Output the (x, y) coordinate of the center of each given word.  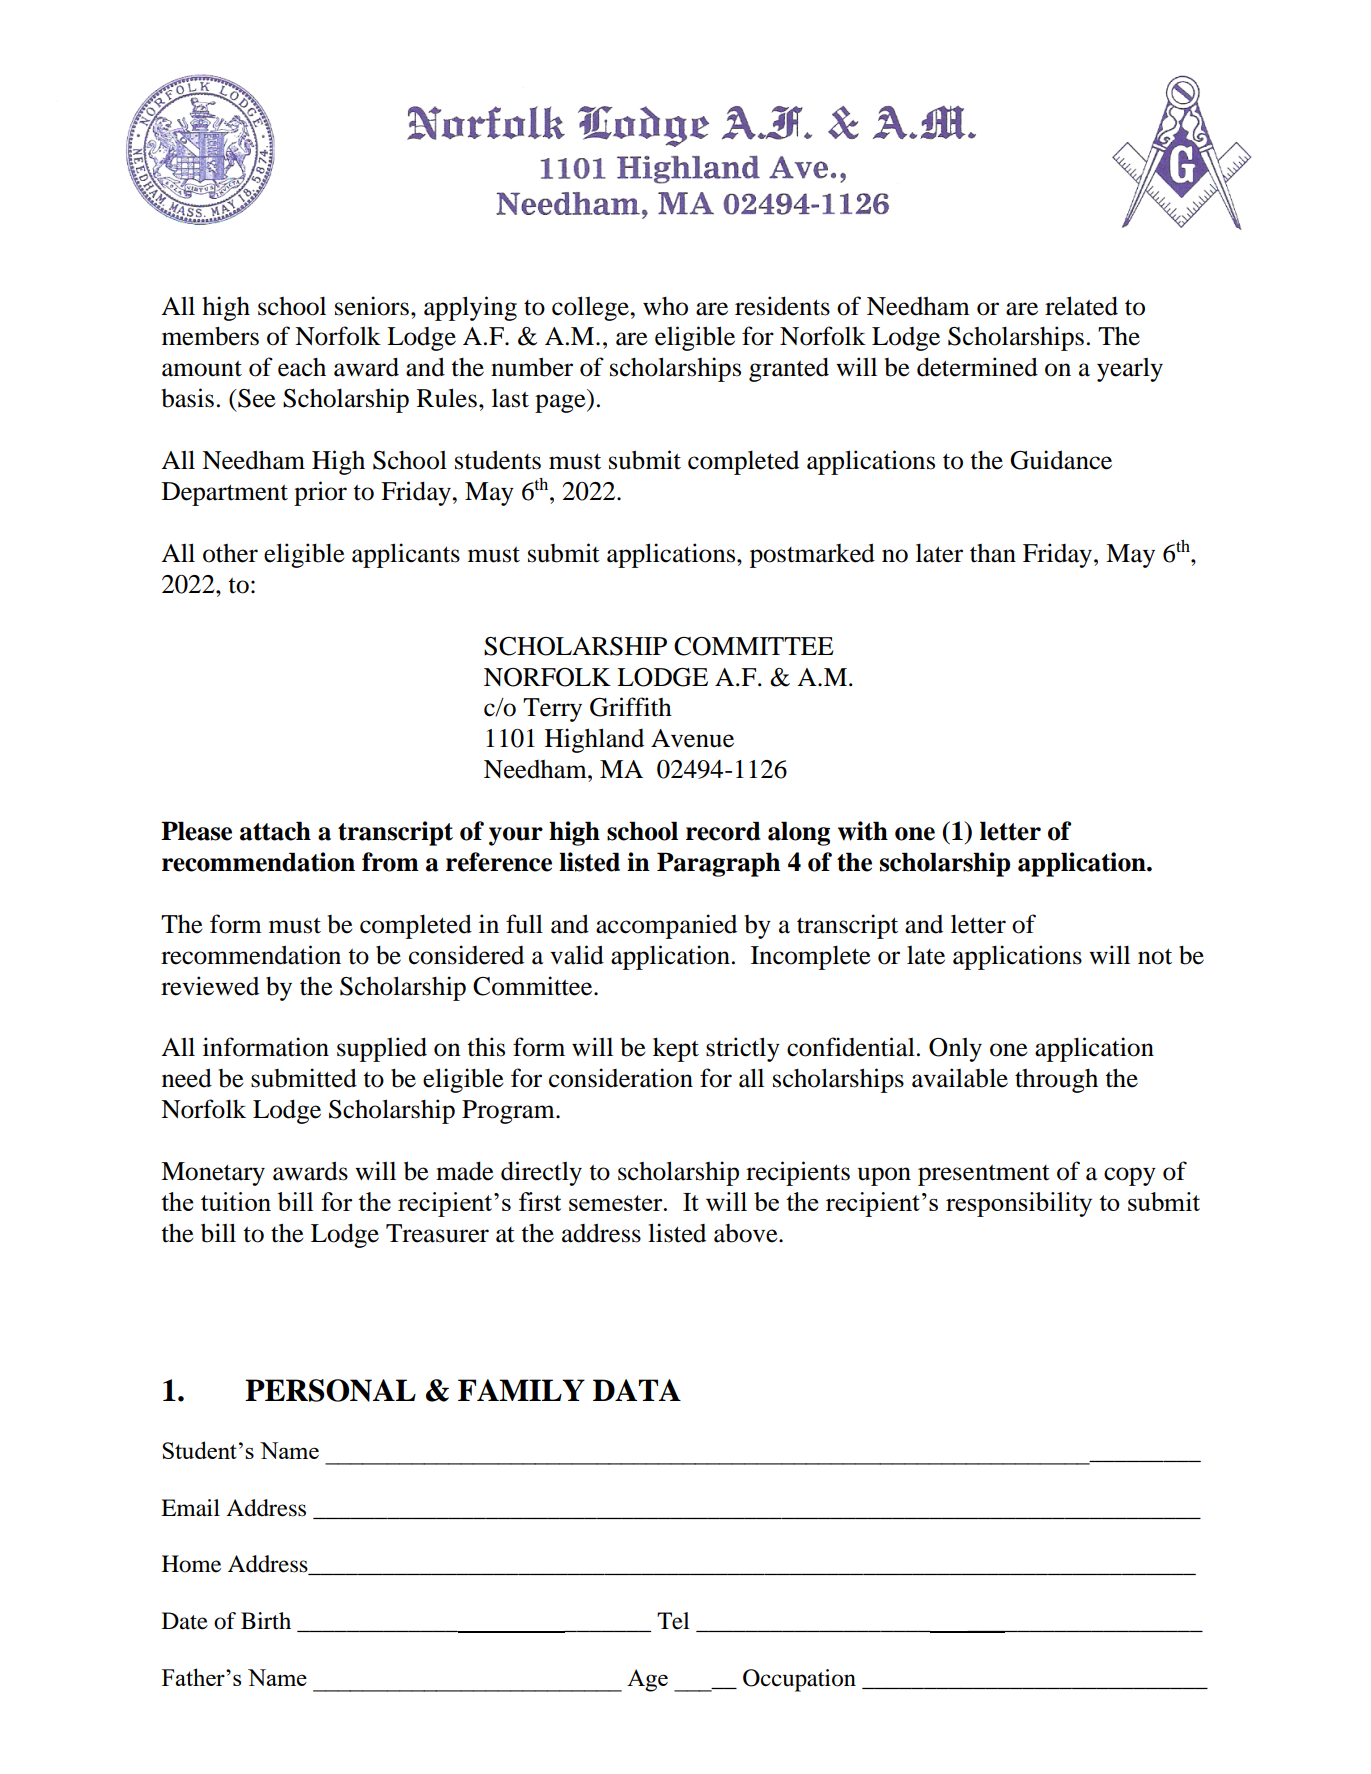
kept (676, 1049)
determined (977, 367)
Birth (266, 1620)
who (665, 306)
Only (955, 1050)
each (302, 367)
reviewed (210, 986)
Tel (673, 1621)
